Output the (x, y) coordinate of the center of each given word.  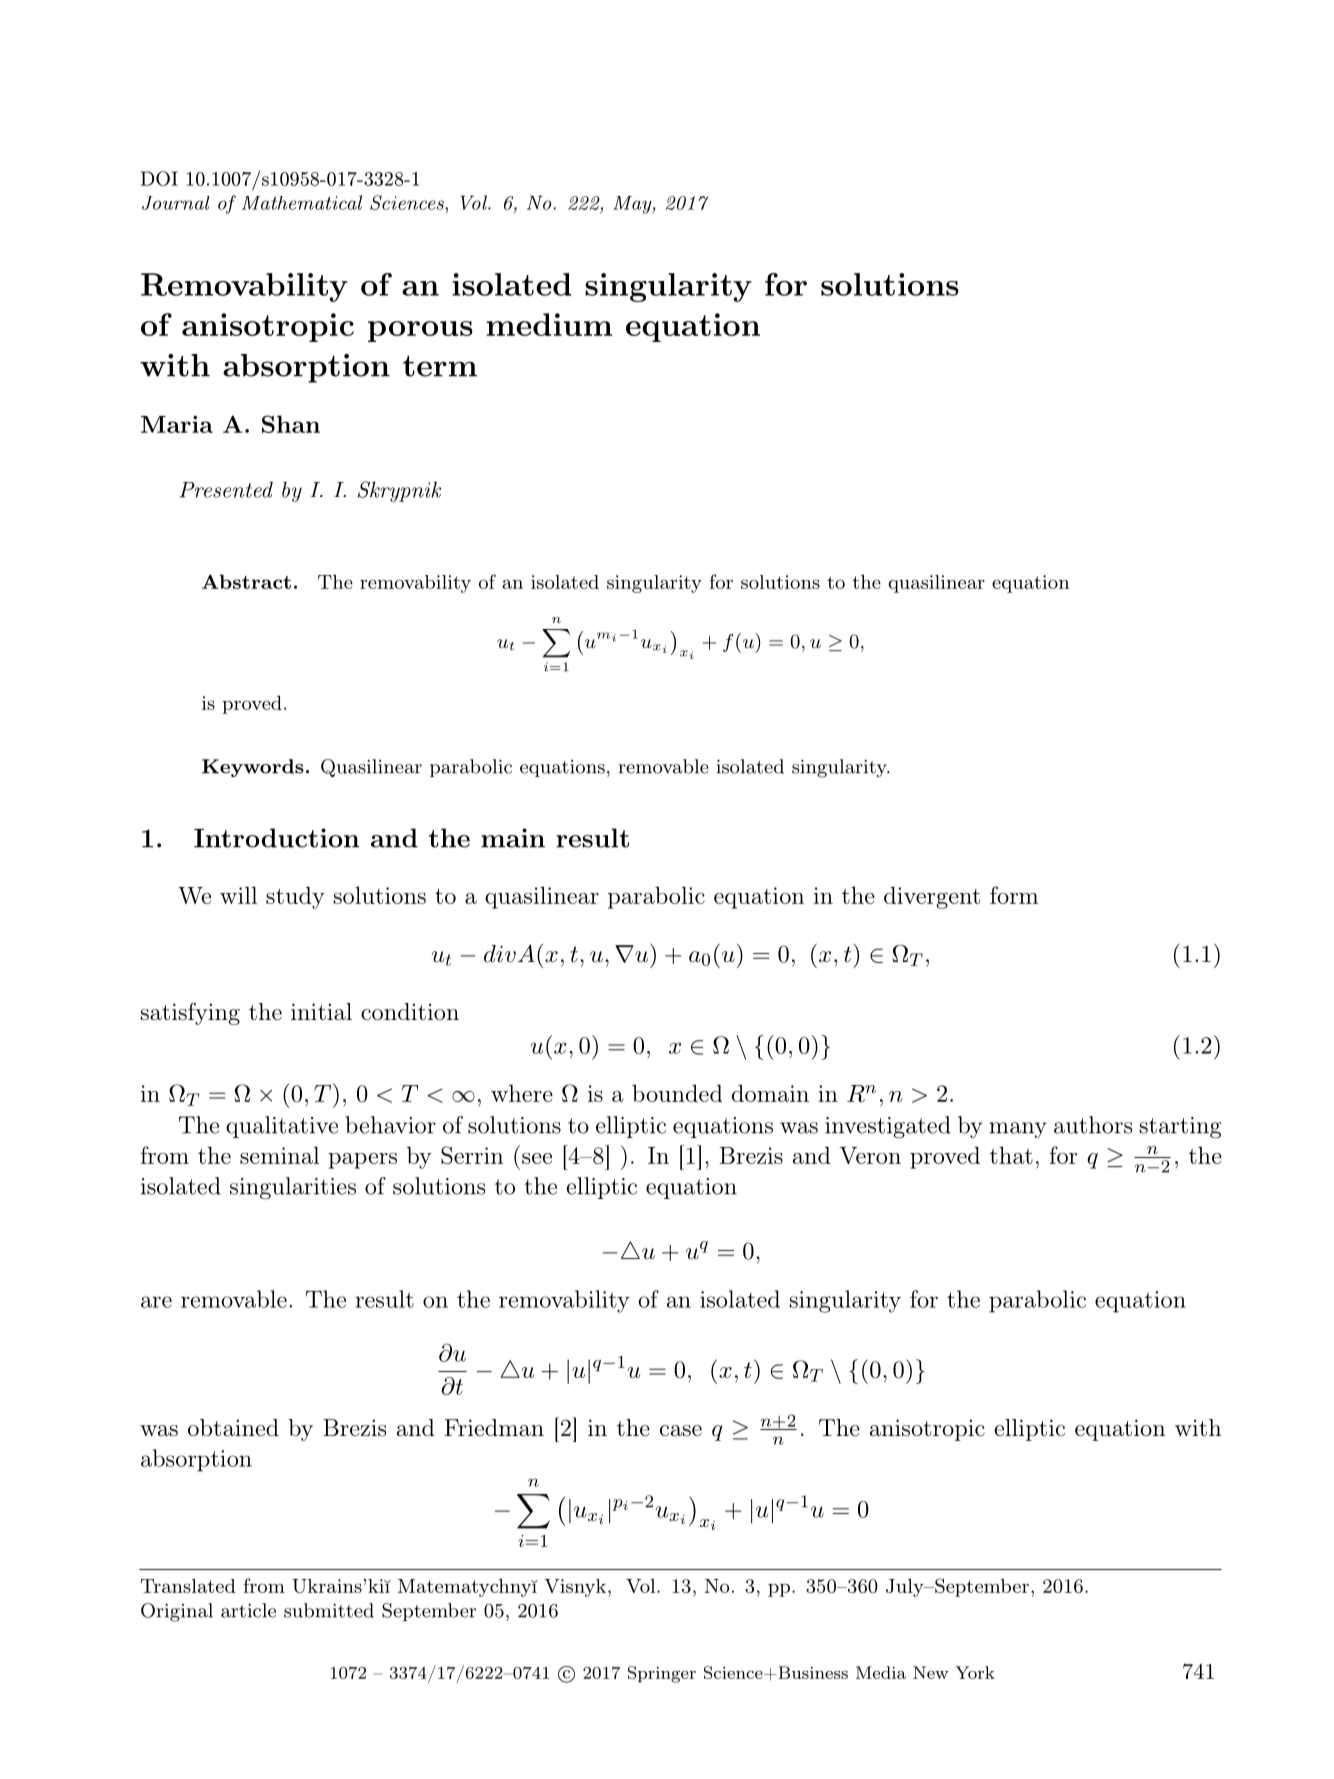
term (440, 366)
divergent (932, 897)
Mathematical (302, 202)
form (1014, 895)
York (975, 1672)
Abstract (246, 581)
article (248, 1610)
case (681, 1431)
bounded (677, 1093)
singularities (293, 1188)
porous (420, 331)
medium (549, 324)
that (1011, 1155)
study (295, 897)
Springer (662, 1674)
